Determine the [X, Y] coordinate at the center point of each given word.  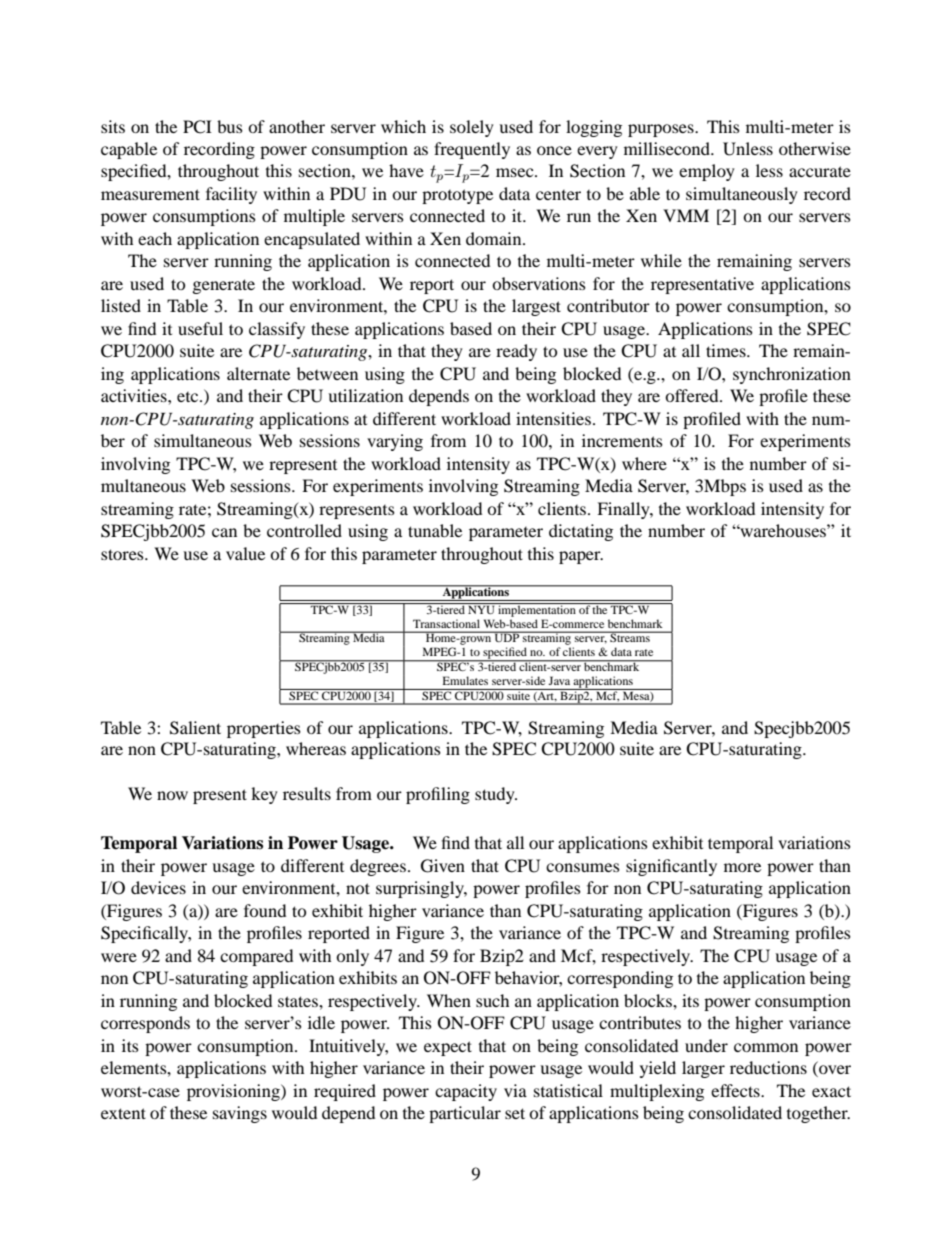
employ [707, 172]
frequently [472, 150]
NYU [481, 608]
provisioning [234, 1092]
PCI [197, 127]
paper [581, 557]
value [245, 553]
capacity [466, 1092]
